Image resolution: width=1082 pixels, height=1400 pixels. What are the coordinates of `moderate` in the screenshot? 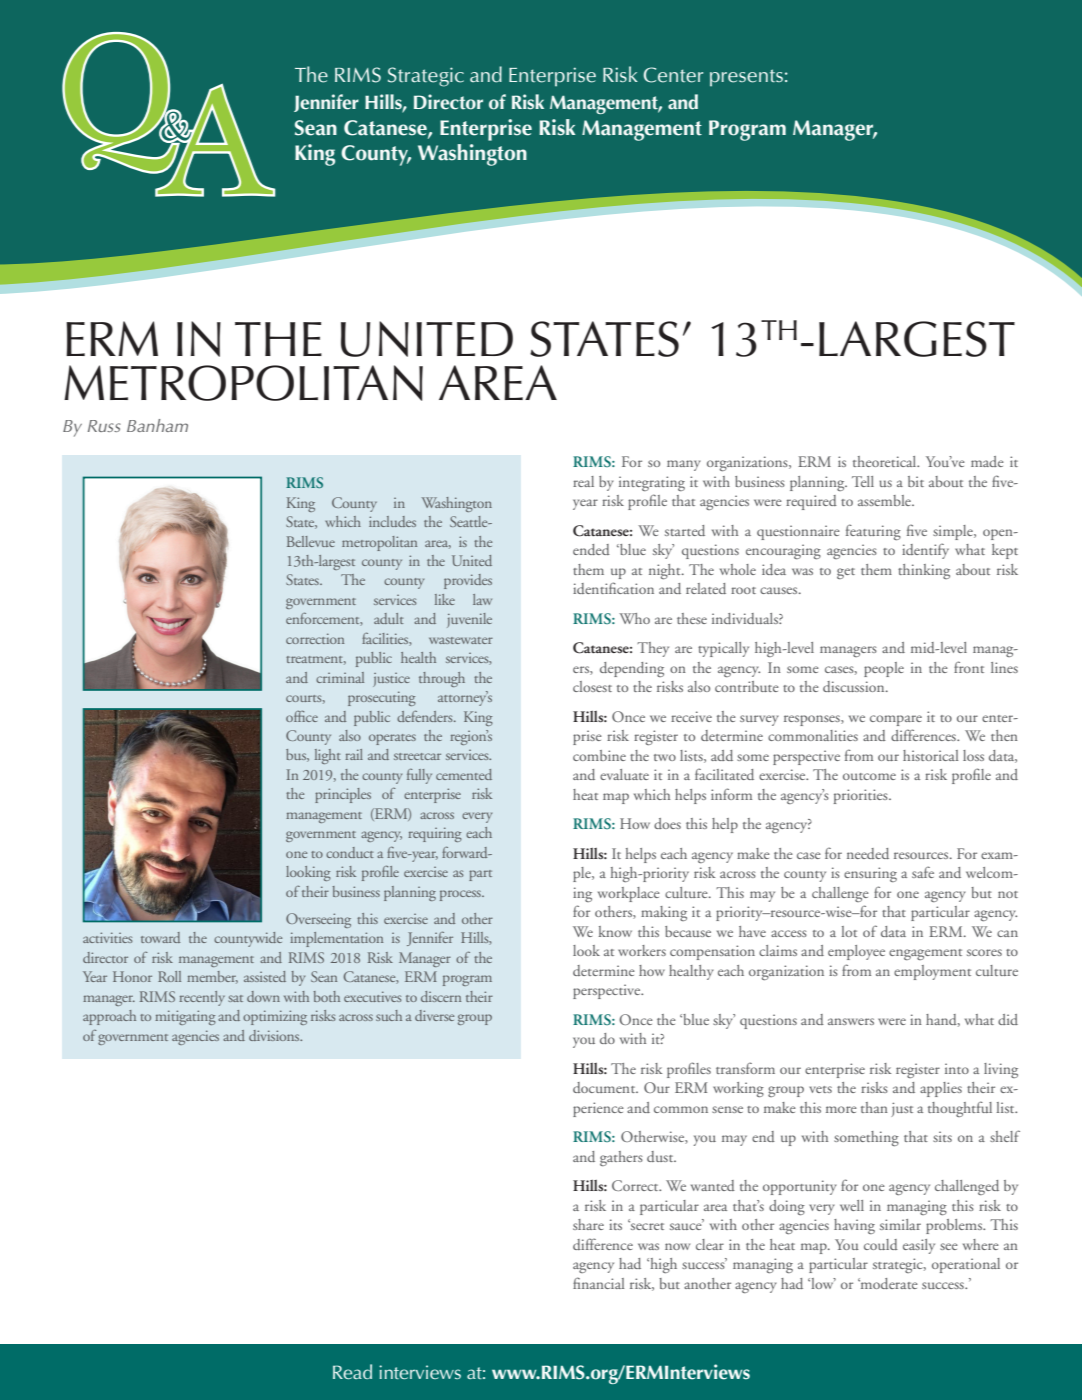 It's located at (888, 1283).
